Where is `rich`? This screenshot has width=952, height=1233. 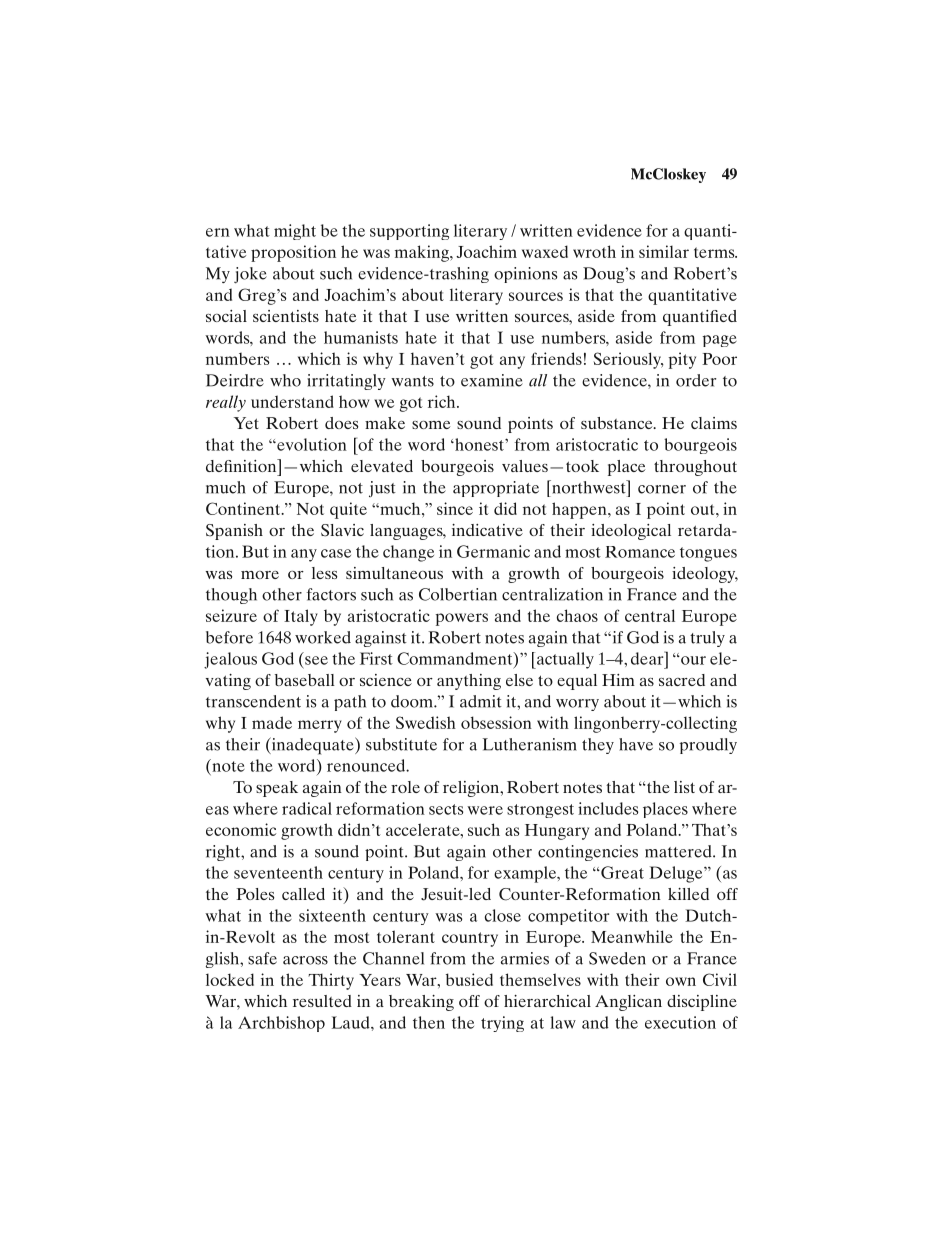
rich is located at coordinates (443, 401).
